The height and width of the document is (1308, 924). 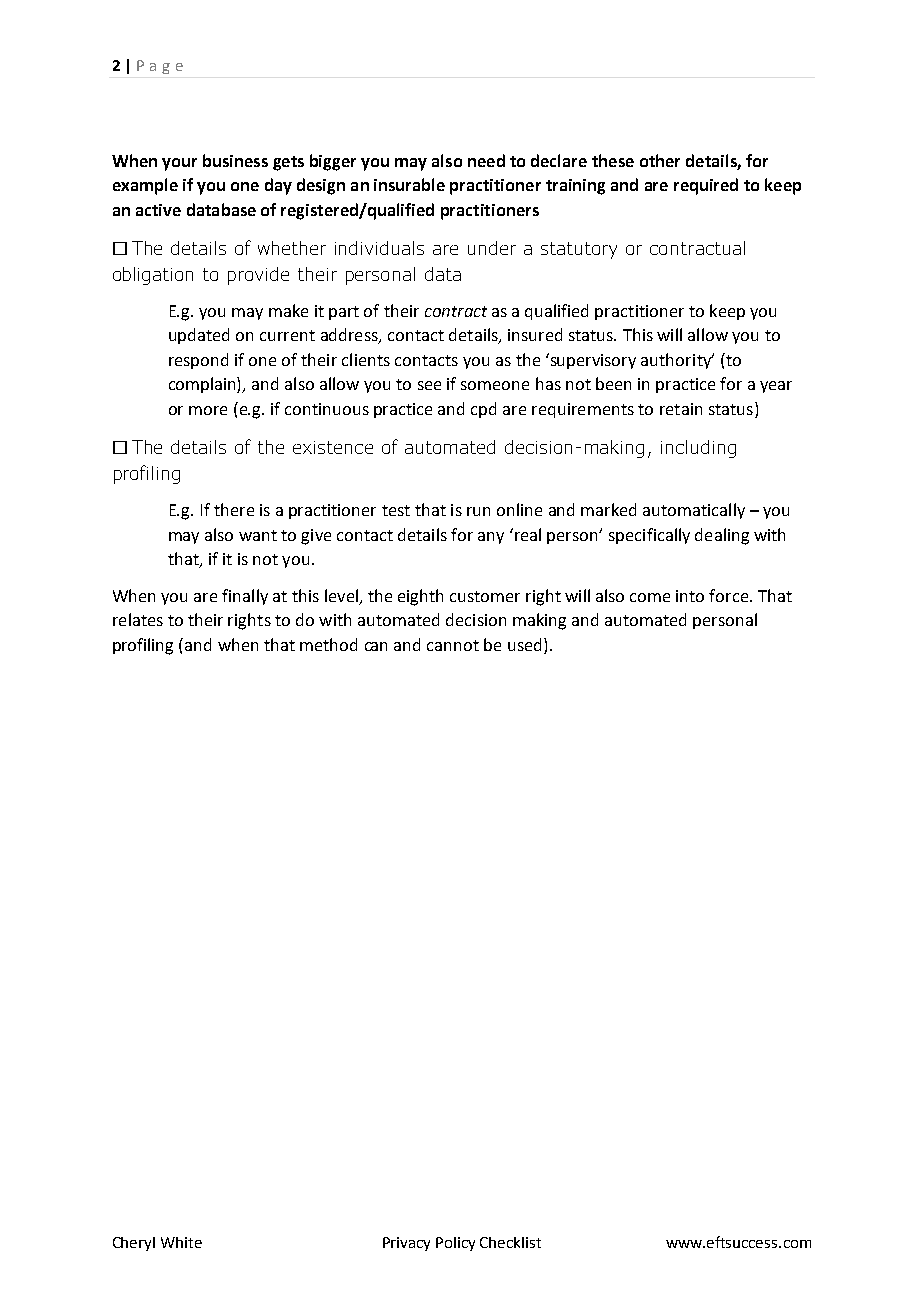 What do you see at coordinates (455, 1244) in the document?
I see `Policy` at bounding box center [455, 1244].
